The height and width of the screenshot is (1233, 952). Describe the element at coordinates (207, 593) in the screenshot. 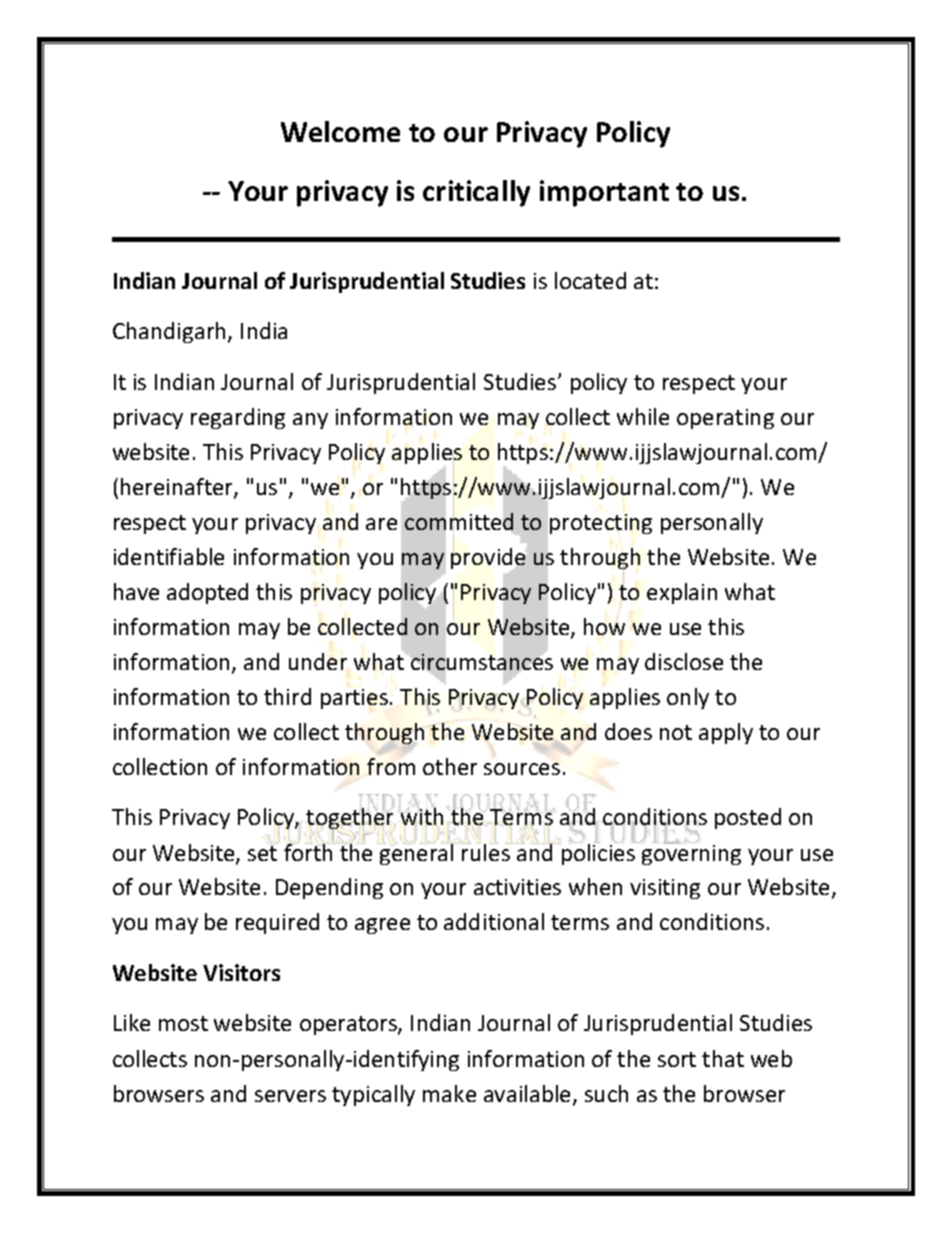

I see `adopted` at that location.
